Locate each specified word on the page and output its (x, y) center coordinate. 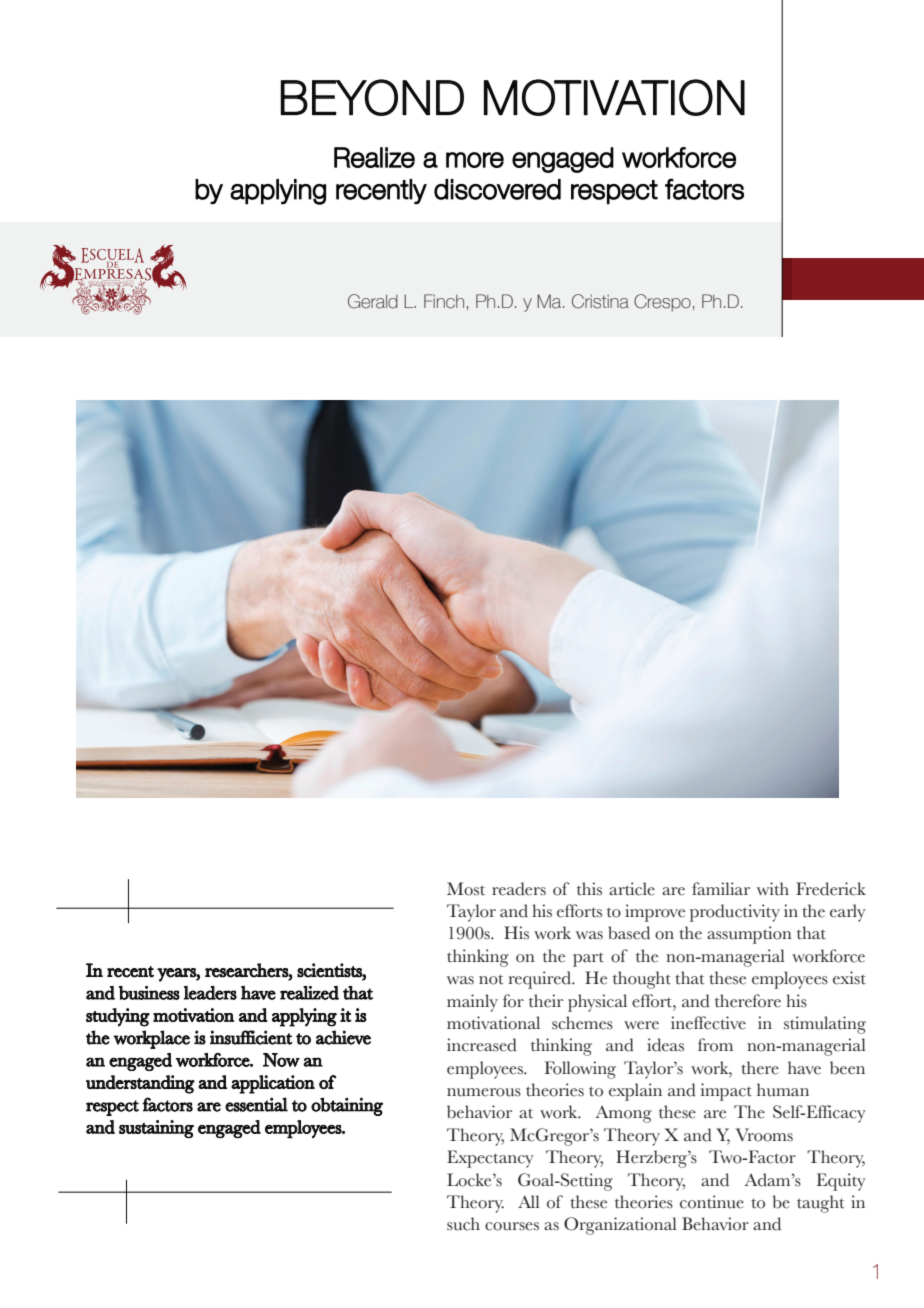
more (475, 160)
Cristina (600, 301)
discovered (497, 189)
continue (712, 1202)
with (773, 889)
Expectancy (490, 1159)
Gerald (373, 301)
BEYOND (372, 97)
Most (466, 889)
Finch (444, 301)
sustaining (156, 1129)
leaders (210, 993)
